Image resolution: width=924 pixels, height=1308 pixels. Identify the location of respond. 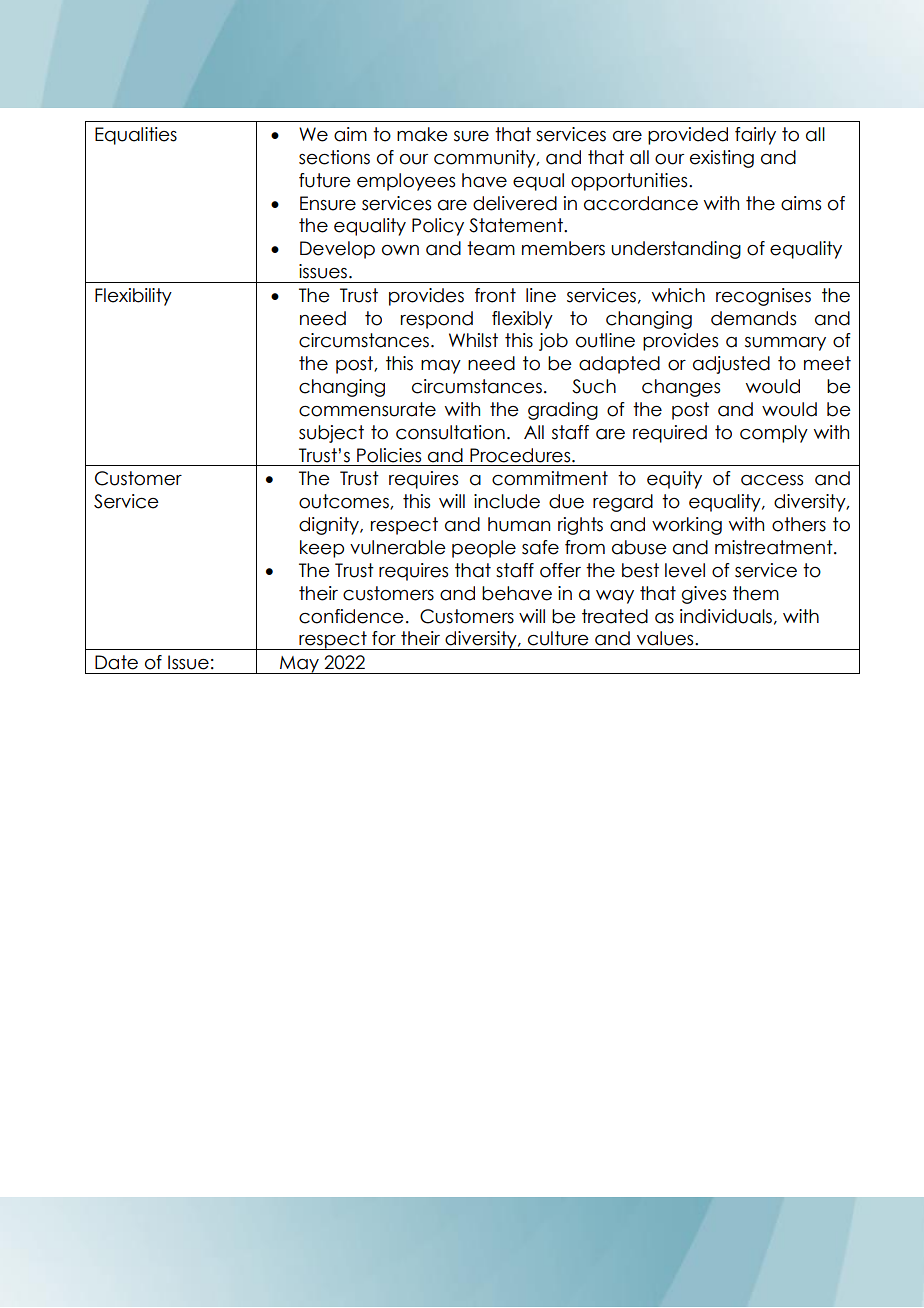
(437, 320).
